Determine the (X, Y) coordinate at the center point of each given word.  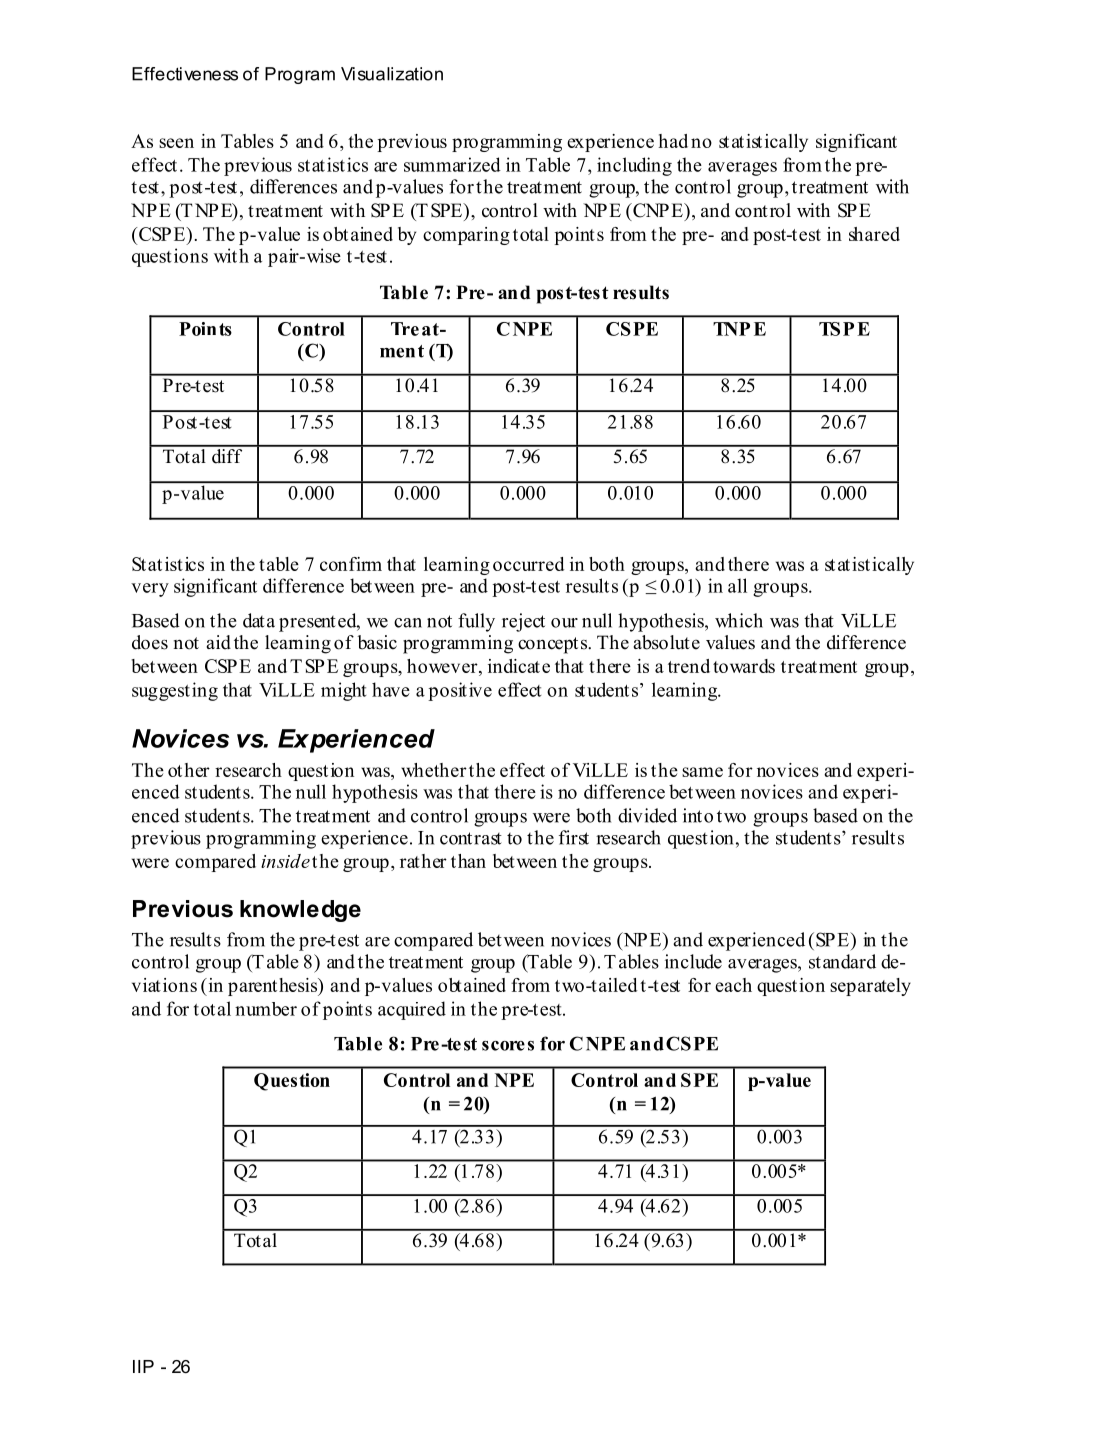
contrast (471, 838)
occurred (529, 564)
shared (874, 234)
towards (744, 666)
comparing (466, 236)
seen (176, 143)
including (634, 166)
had (673, 141)
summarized (452, 164)
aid (218, 642)
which (739, 620)
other (189, 770)
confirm (351, 564)
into (698, 815)
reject (523, 622)
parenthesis (274, 987)
